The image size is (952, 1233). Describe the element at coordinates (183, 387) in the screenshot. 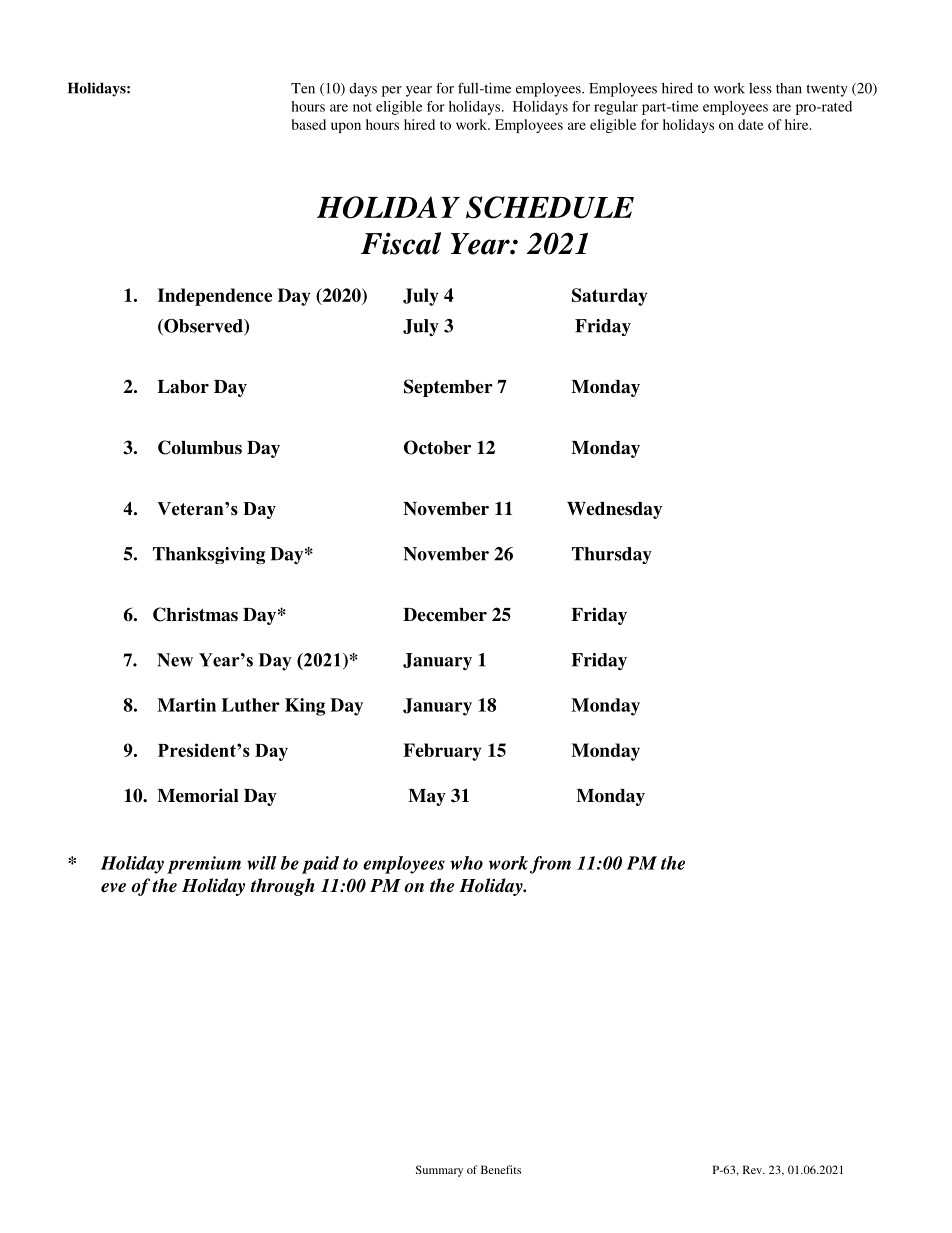

I see `Labor` at that location.
